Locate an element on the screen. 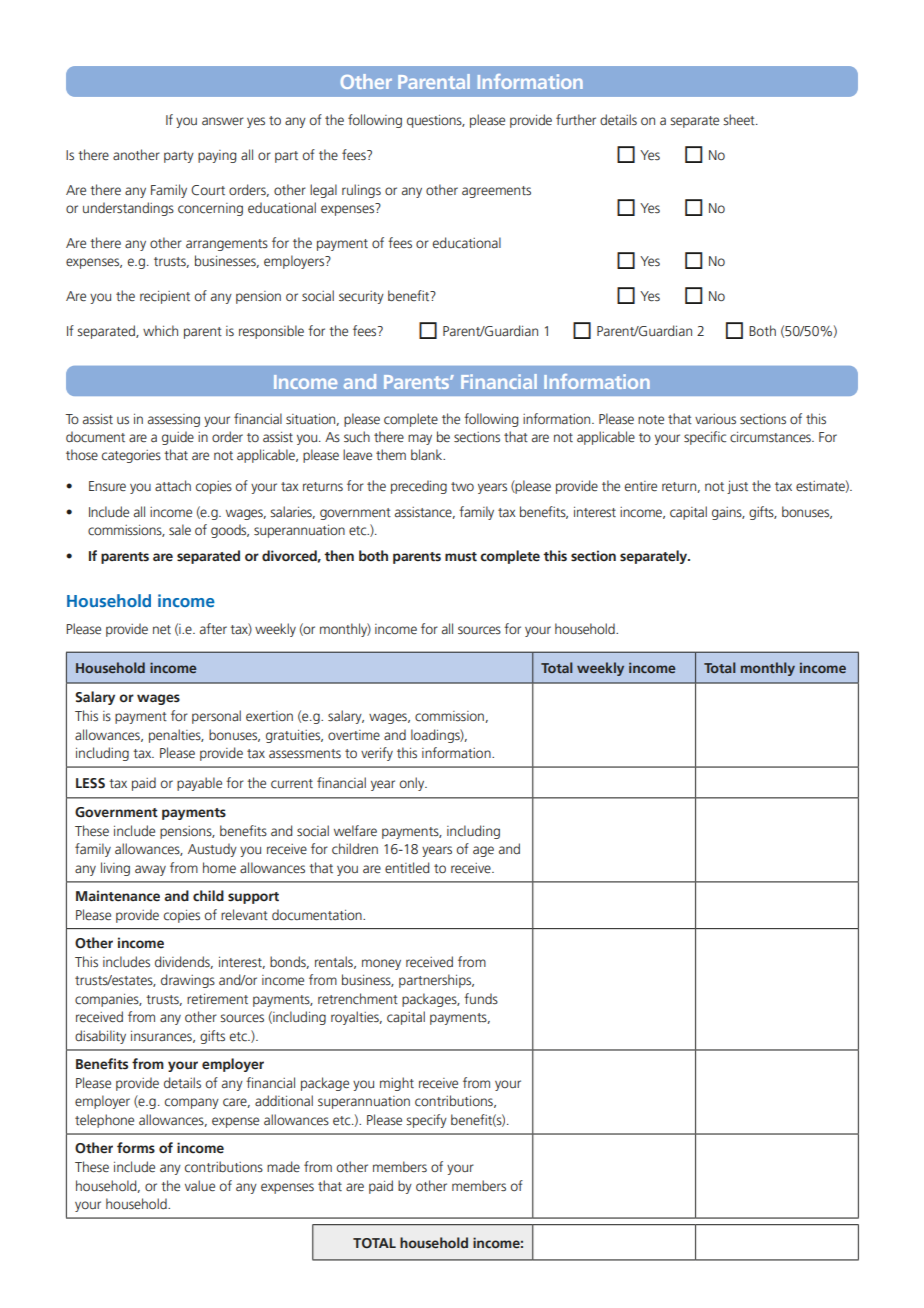 This screenshot has width=924, height=1308. specify is located at coordinates (426, 1121).
